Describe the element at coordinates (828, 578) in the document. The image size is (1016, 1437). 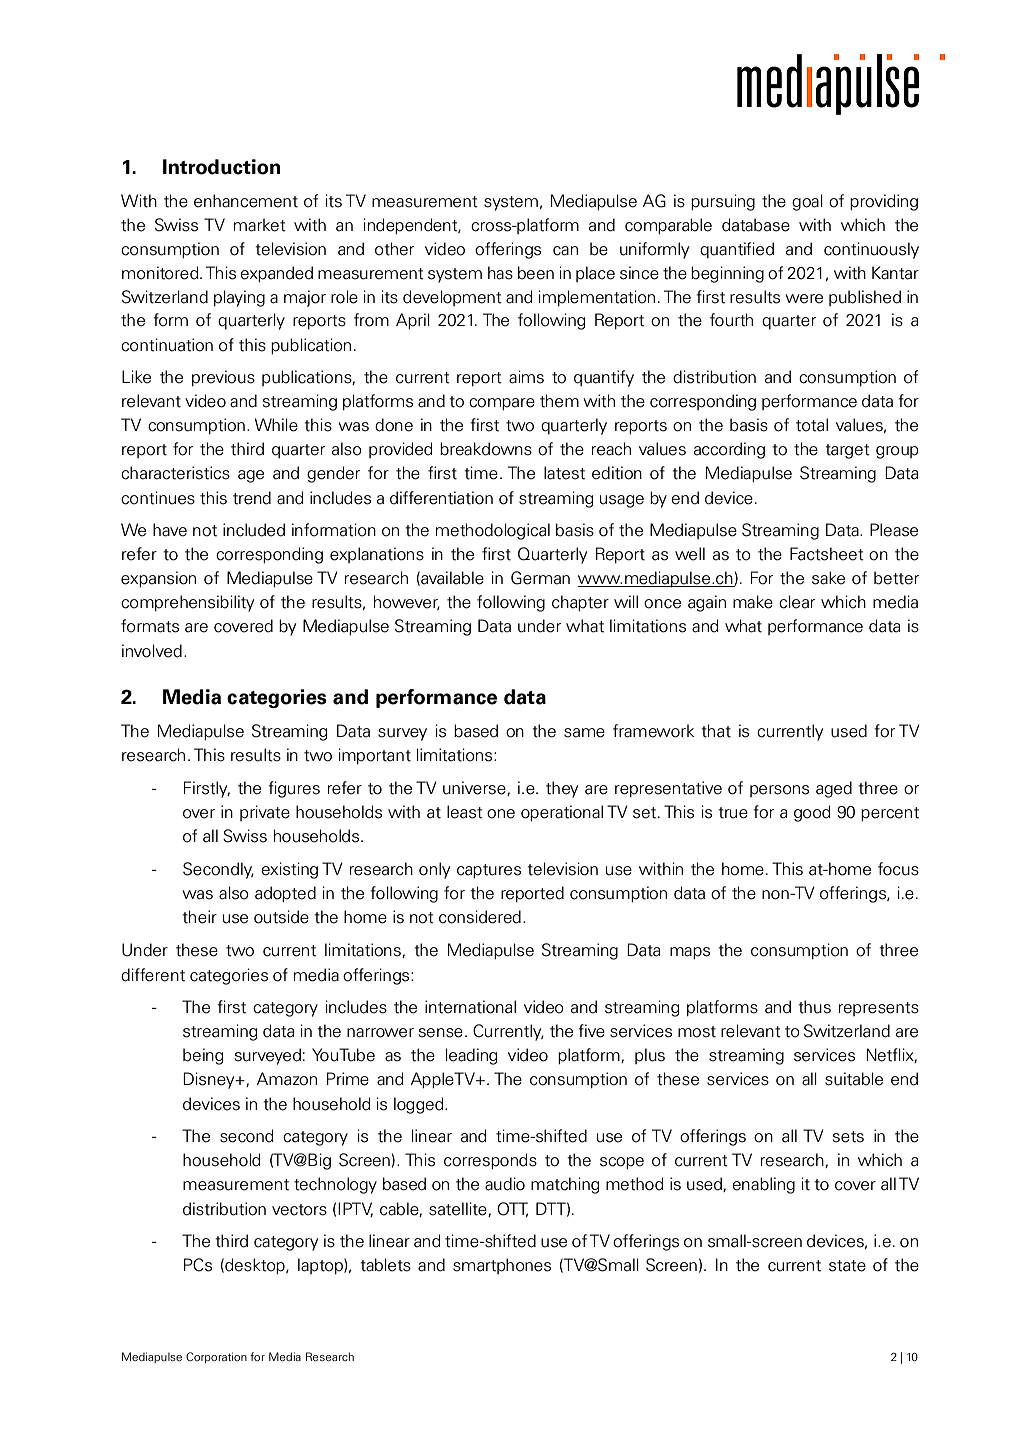
I see `sake` at that location.
